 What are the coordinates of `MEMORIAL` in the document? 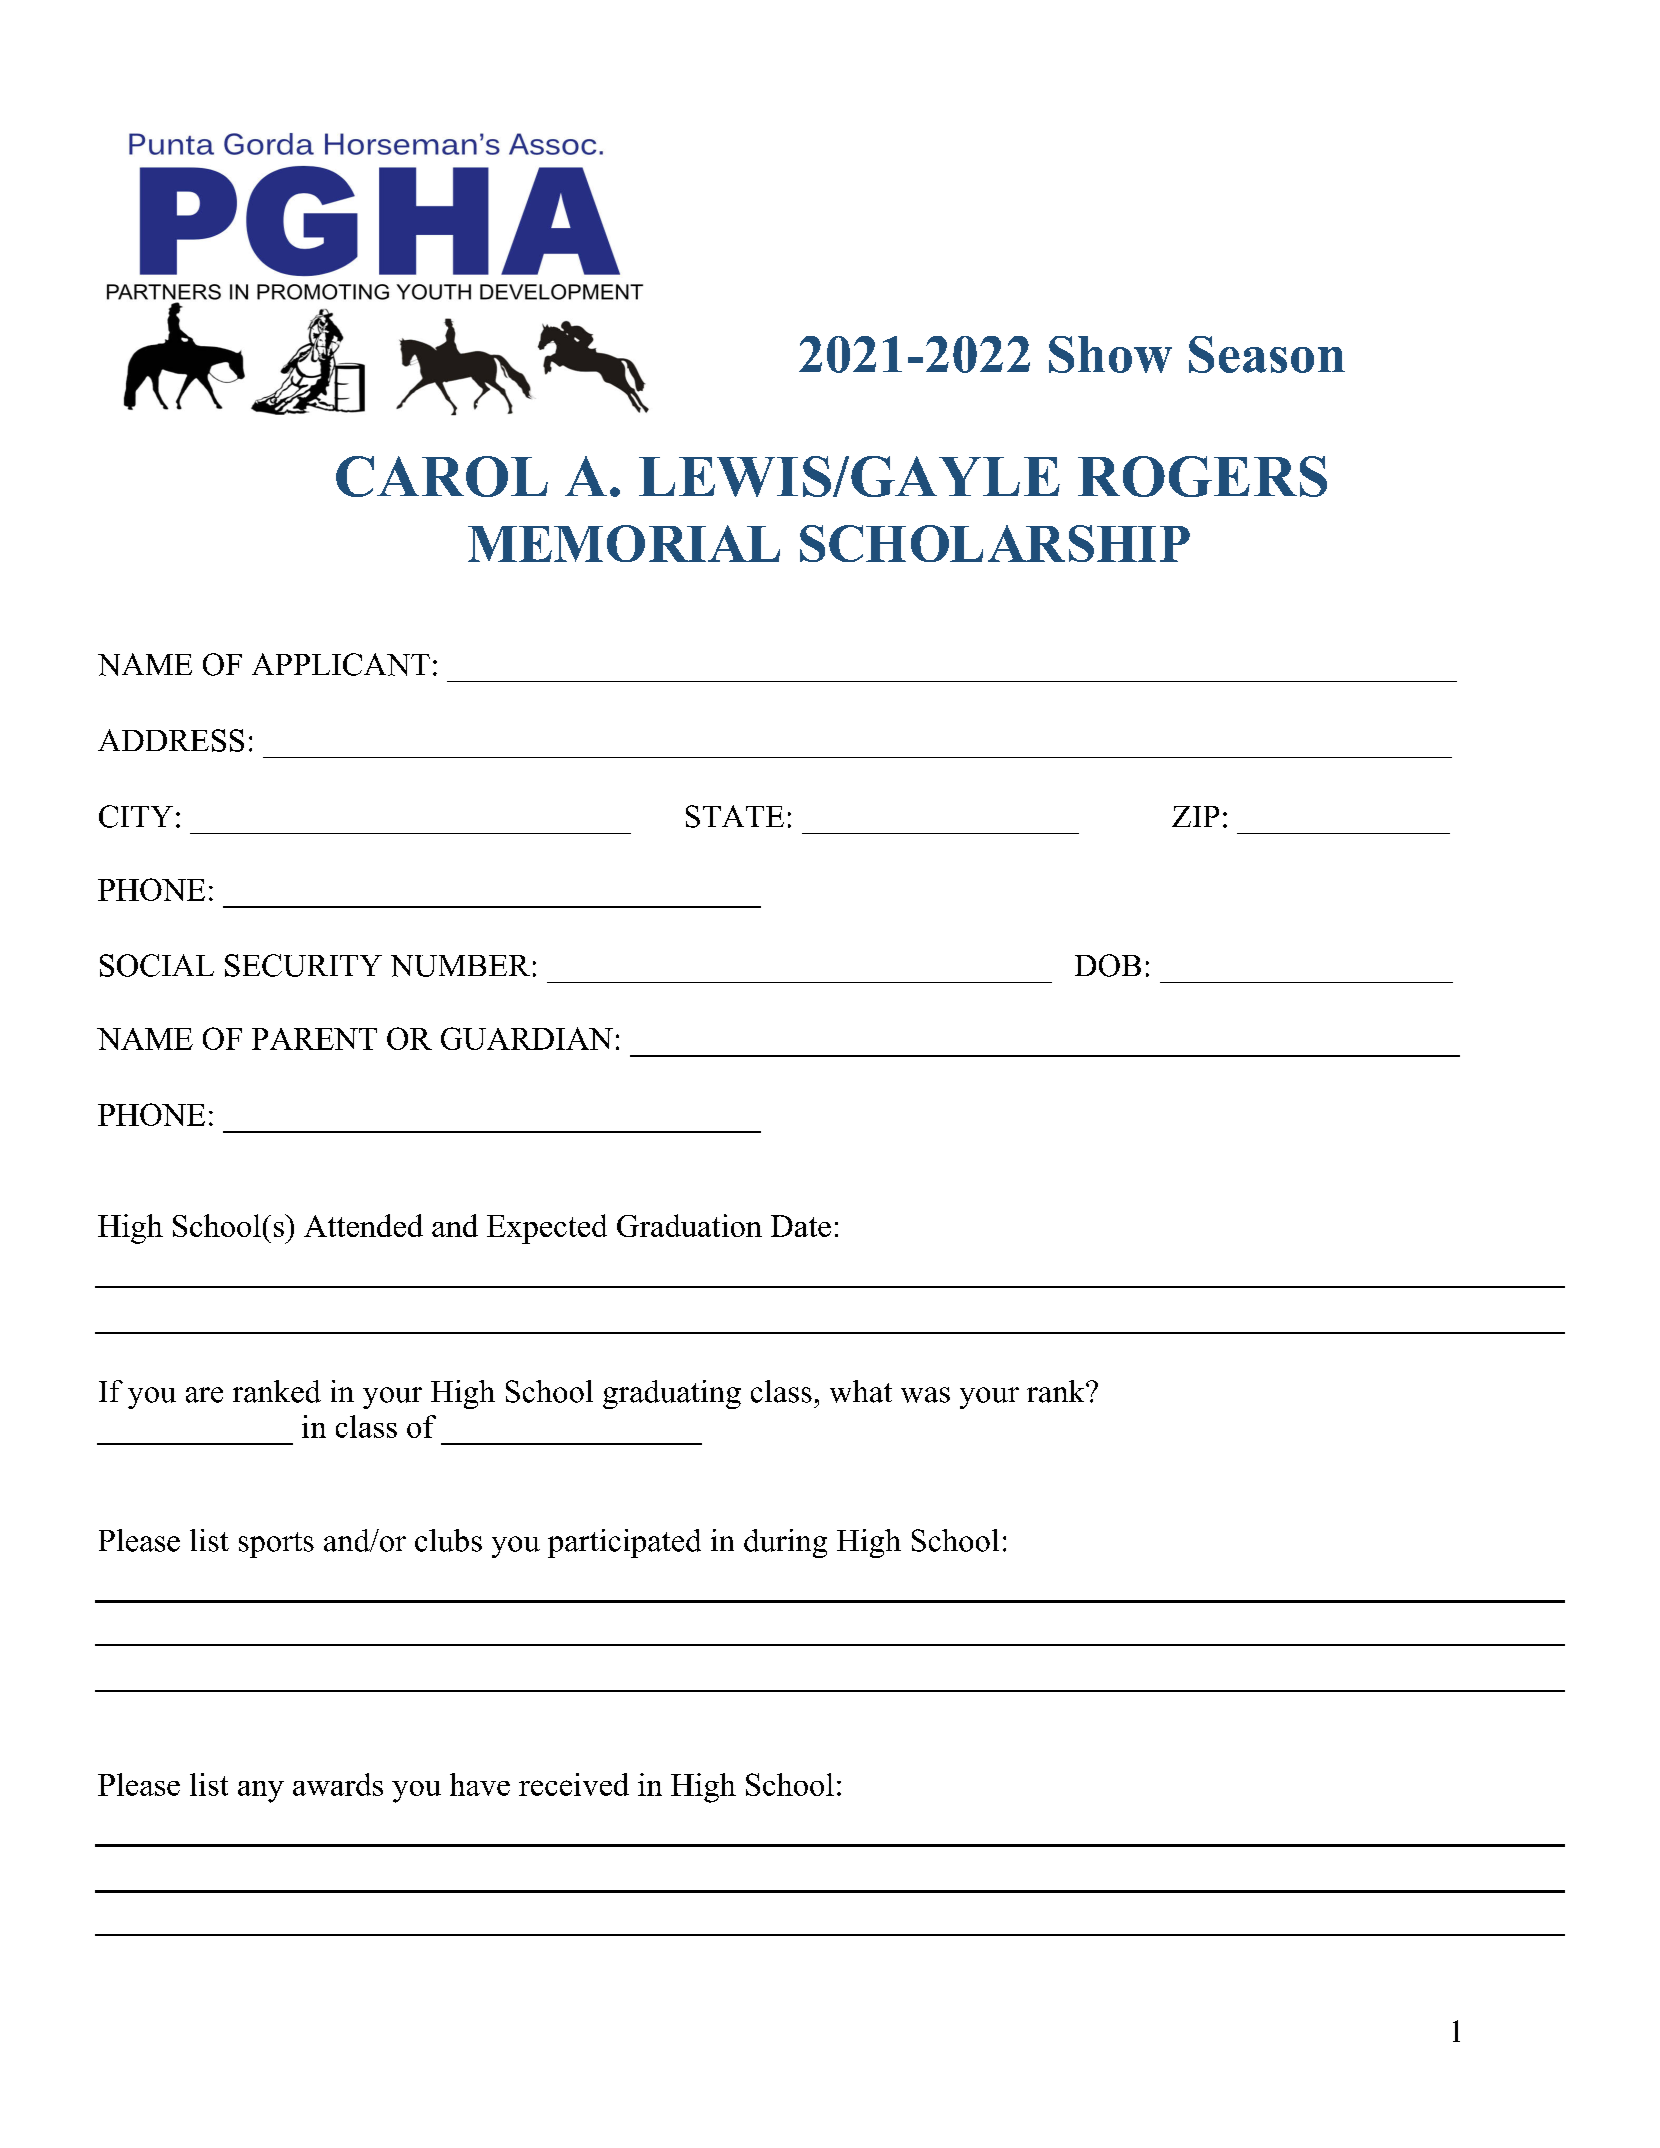 It's located at (624, 543).
